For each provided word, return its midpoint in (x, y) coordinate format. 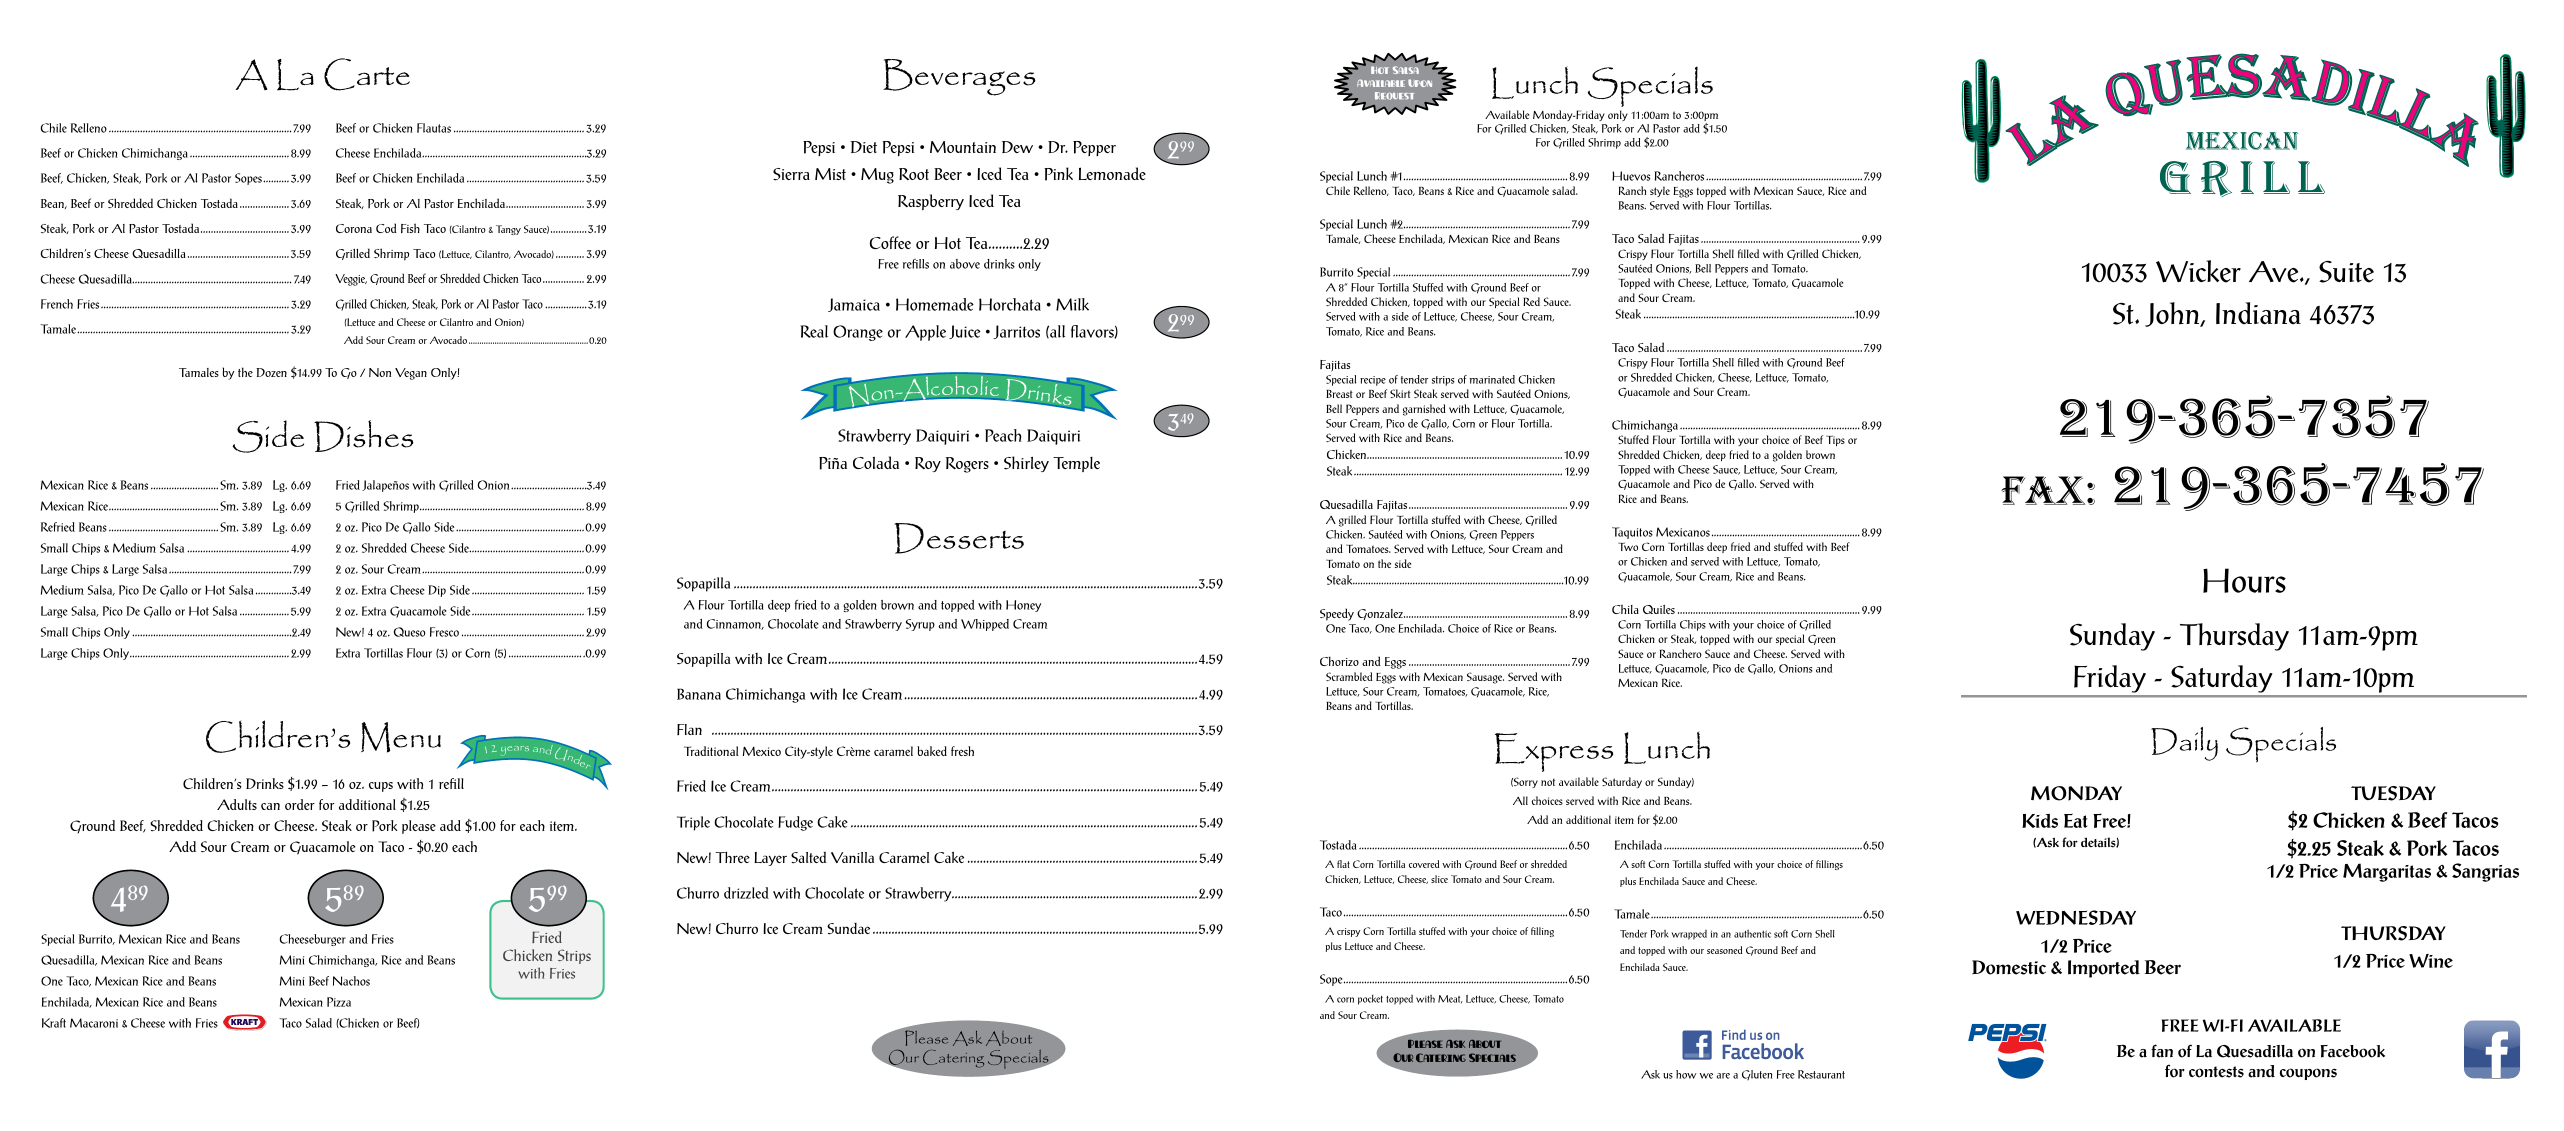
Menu (401, 737)
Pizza (339, 1002)
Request (1394, 96)
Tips (1835, 440)
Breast (1339, 394)
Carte (367, 74)
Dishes (364, 436)
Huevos (1631, 176)
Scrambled (1349, 676)
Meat (1450, 999)
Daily (2184, 744)
